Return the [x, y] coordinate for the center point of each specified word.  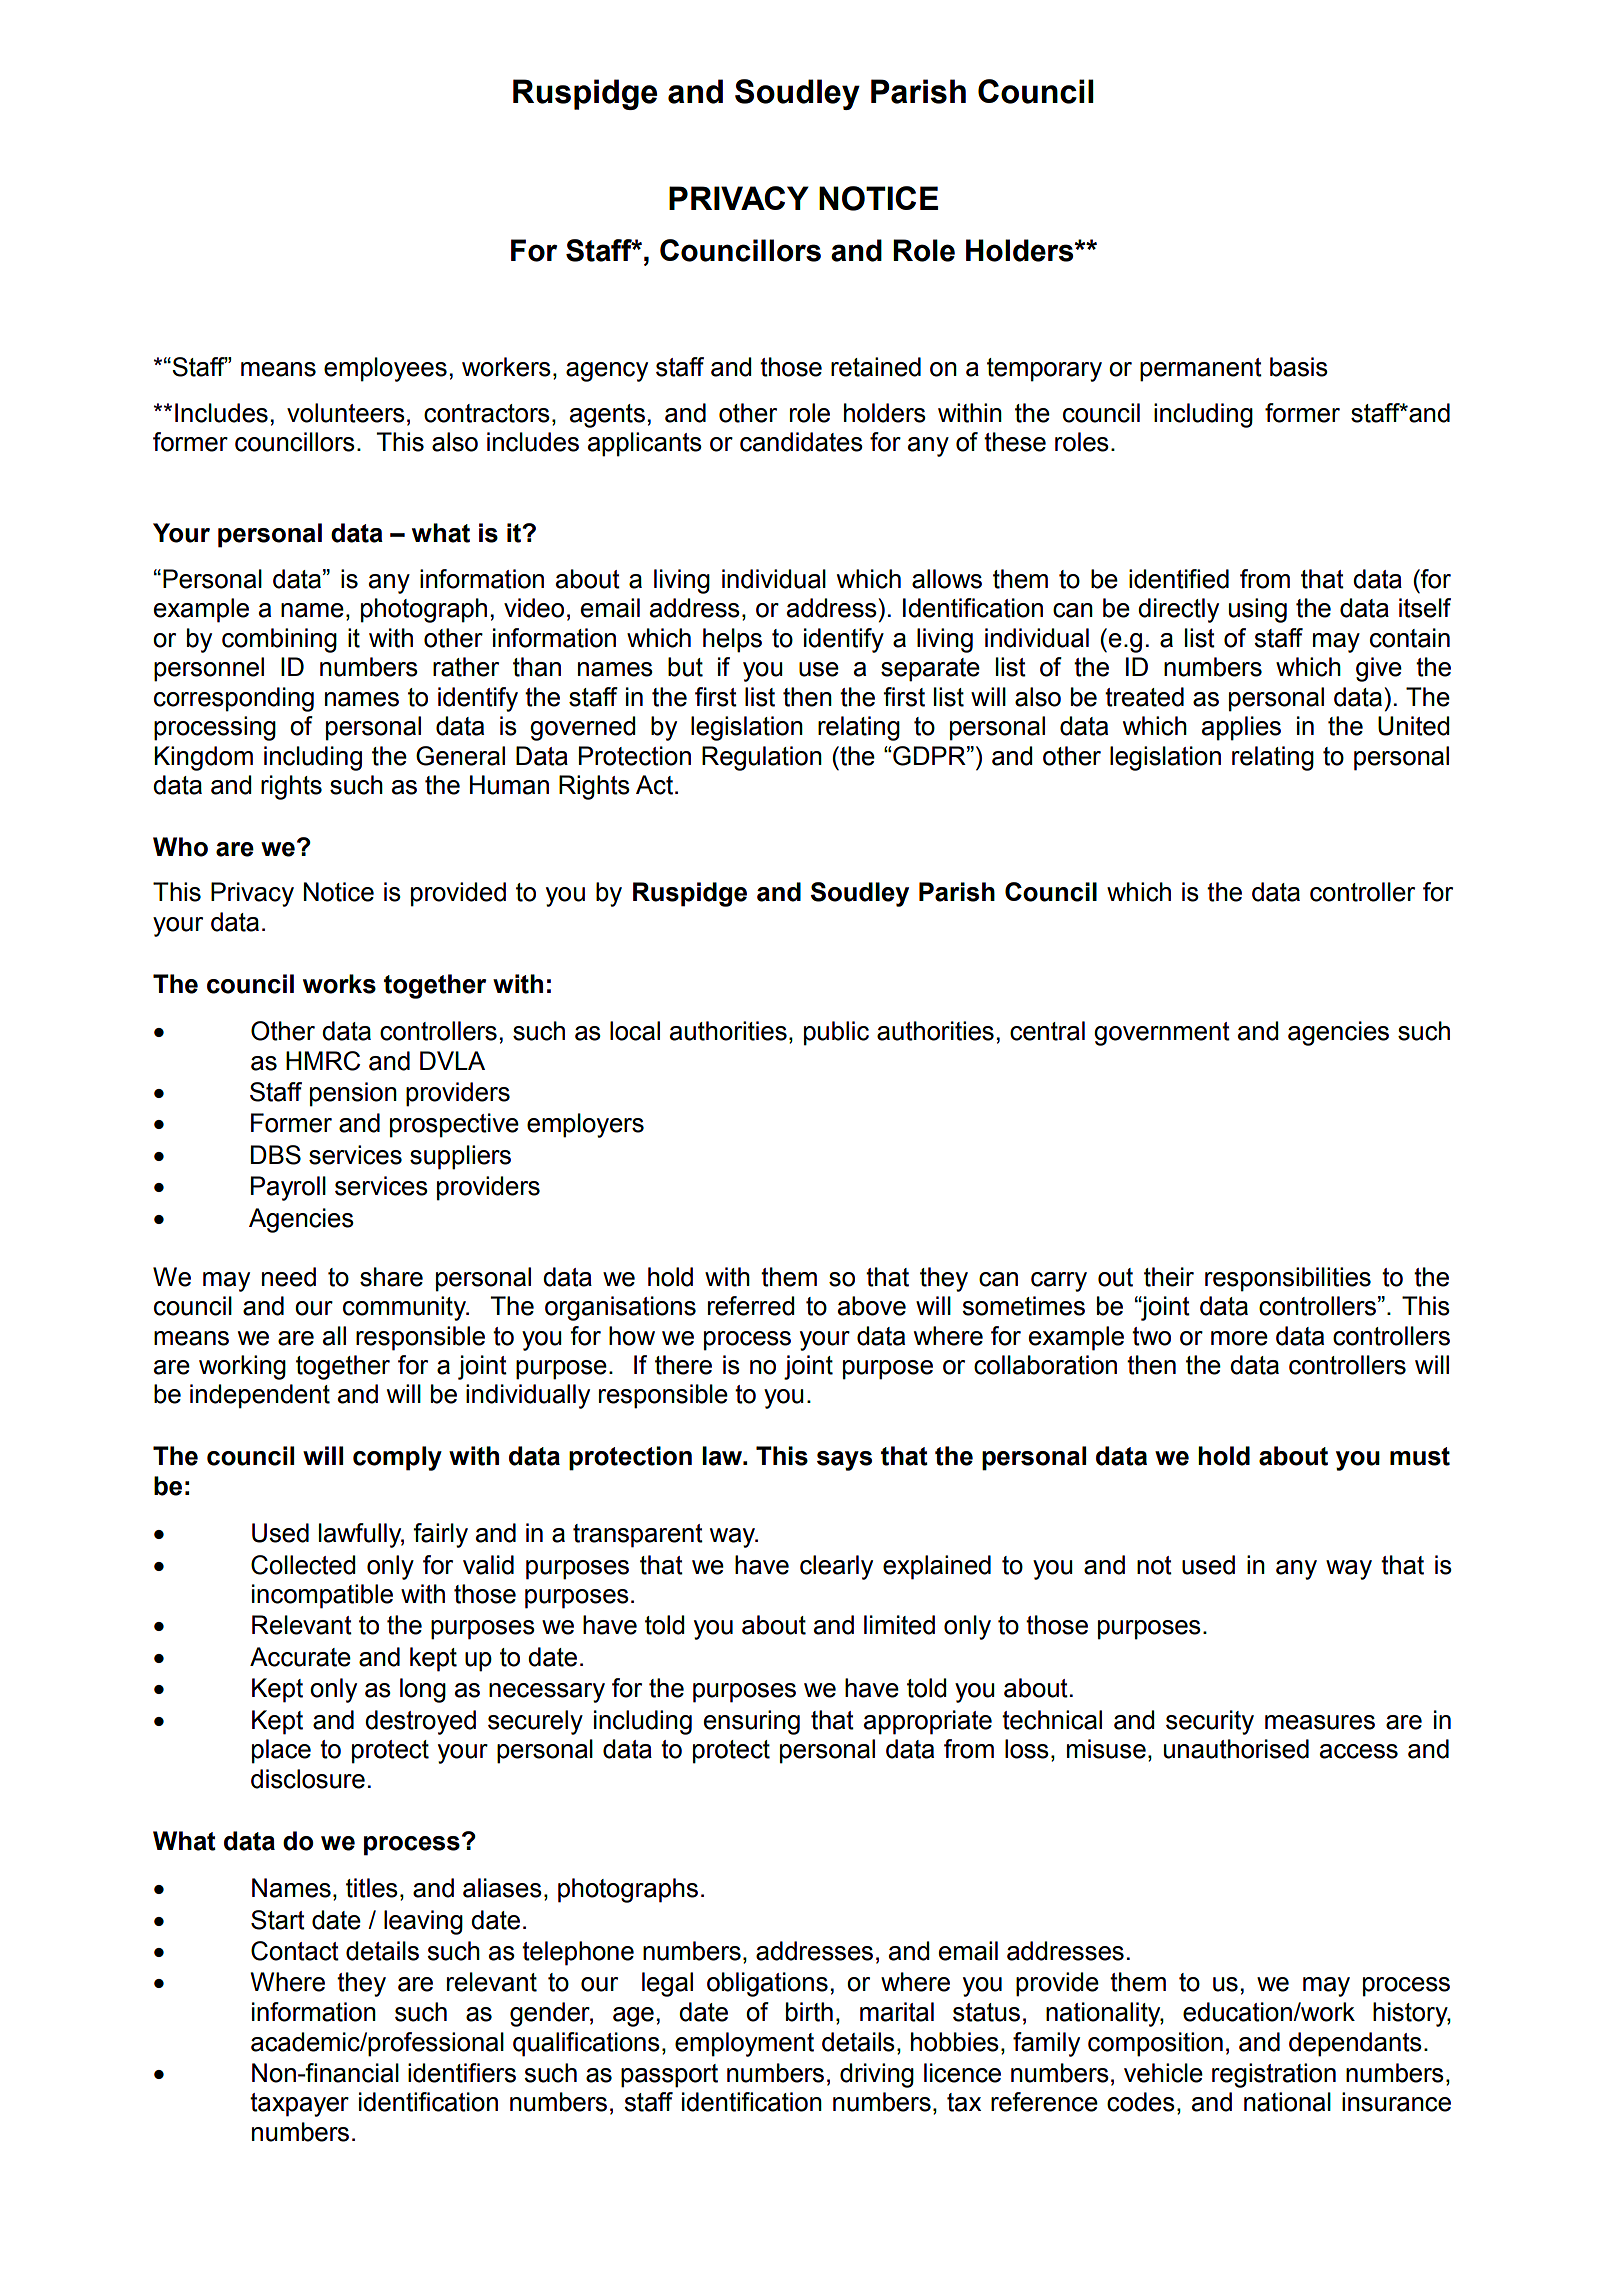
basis [1299, 367]
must [1420, 1456]
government [1162, 1034]
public [836, 1033]
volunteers [346, 413]
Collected [303, 1565]
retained [876, 367]
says [844, 1461]
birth [809, 2012]
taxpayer [299, 2105]
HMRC [323, 1061]
